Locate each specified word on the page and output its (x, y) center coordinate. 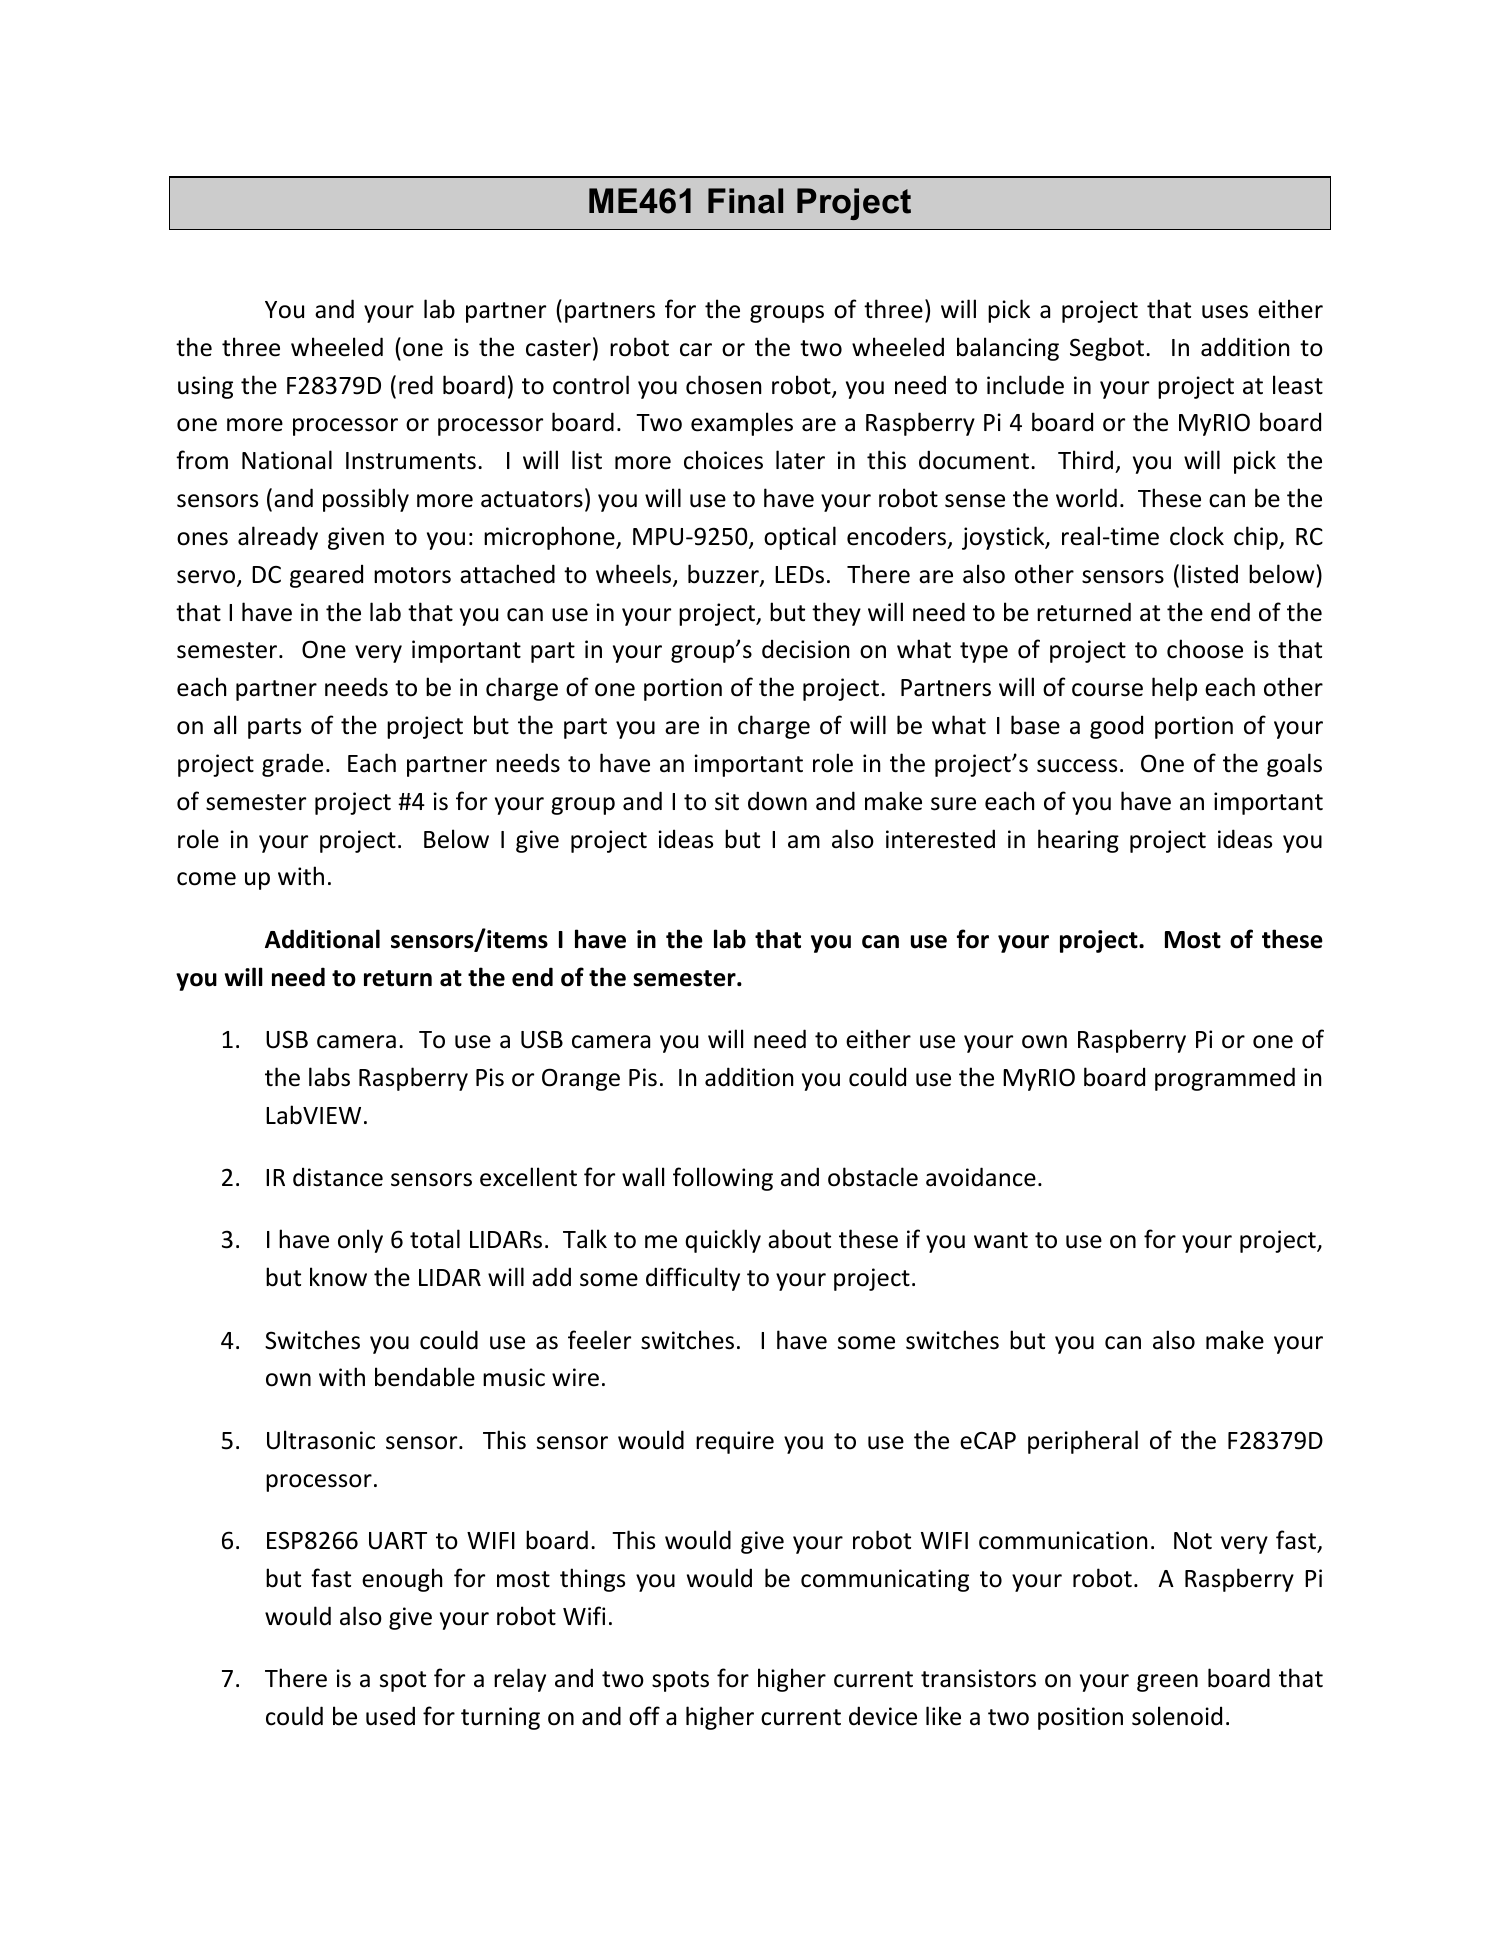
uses (1225, 312)
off (644, 1716)
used (390, 1716)
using (205, 387)
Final (745, 201)
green (1167, 1683)
